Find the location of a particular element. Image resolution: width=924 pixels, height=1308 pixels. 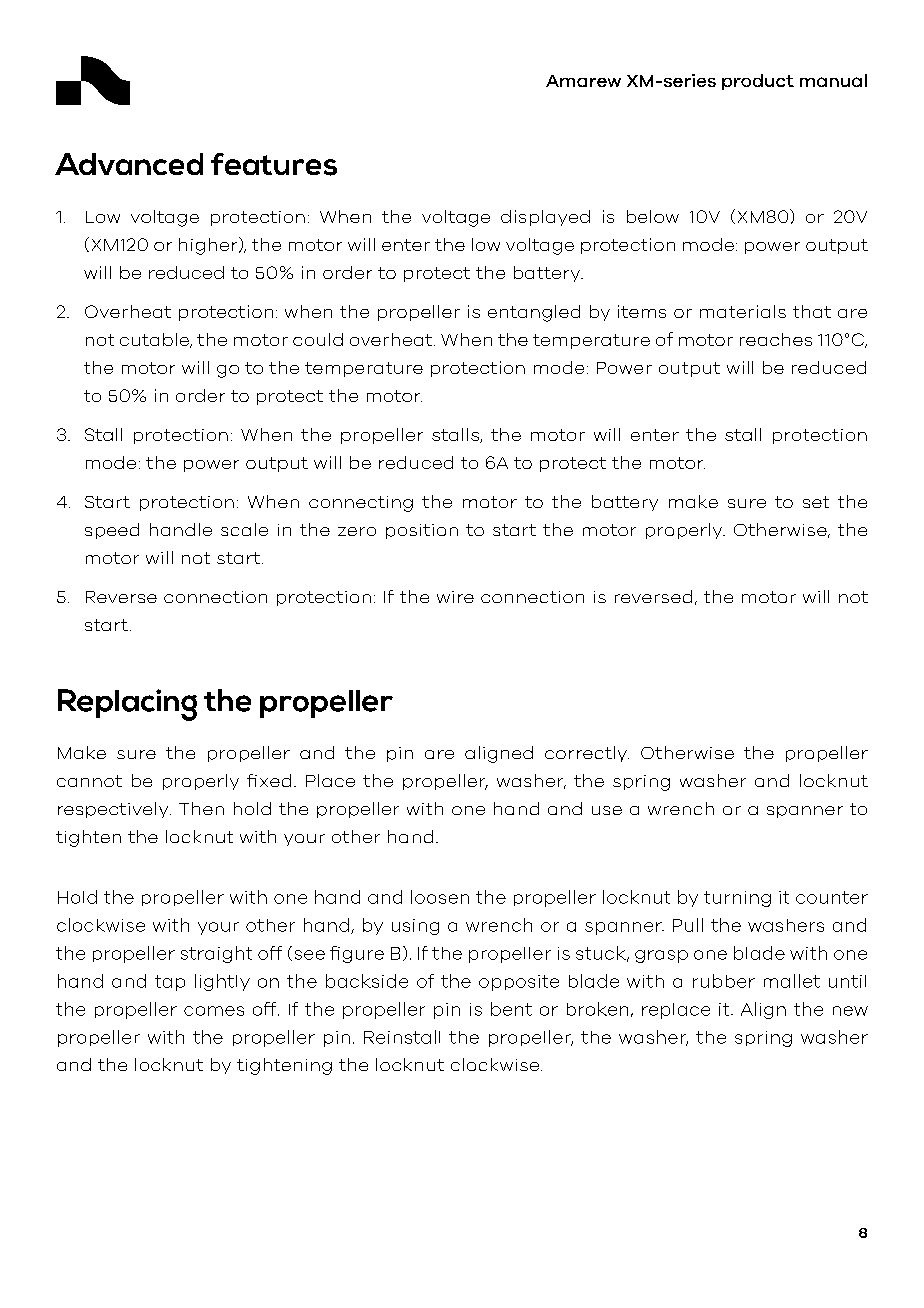

Advanced is located at coordinates (129, 164).
